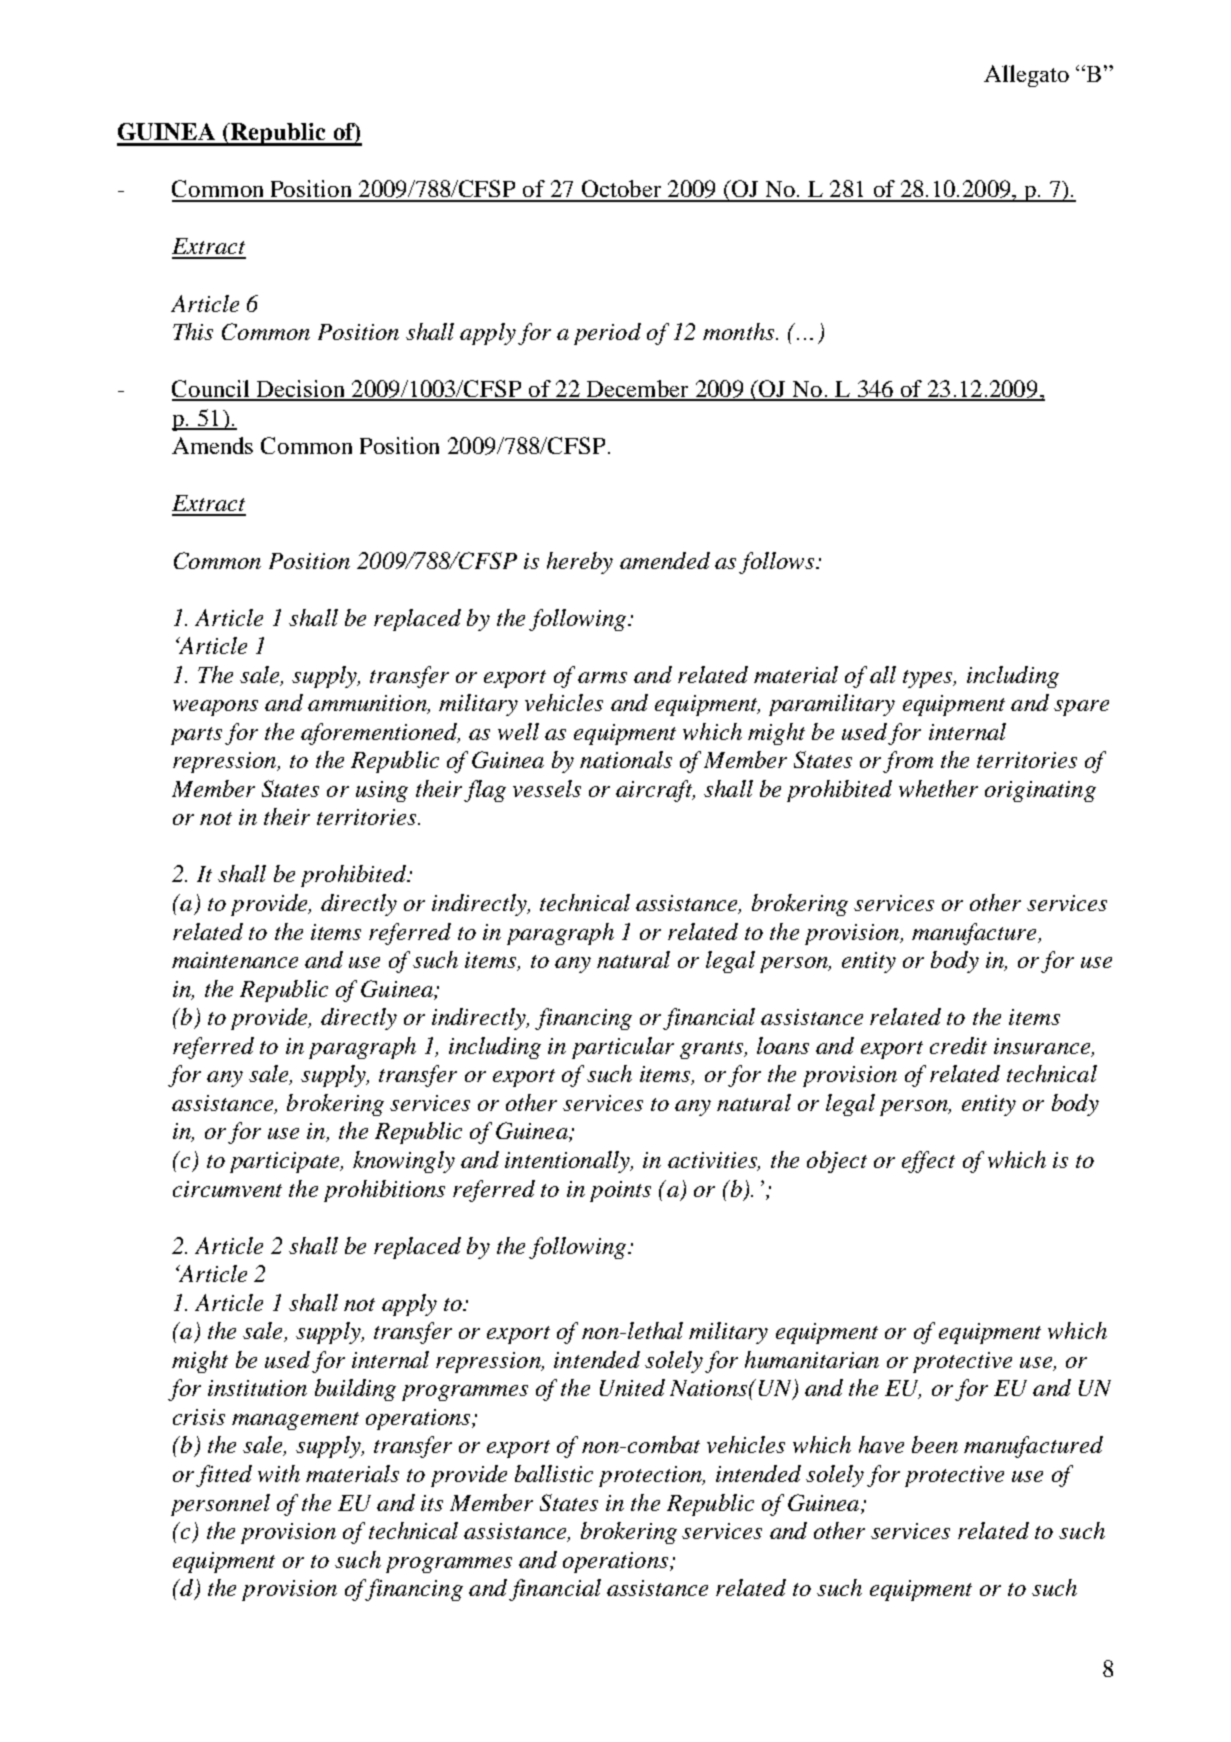 The height and width of the page is (1742, 1231). What do you see at coordinates (620, 1191) in the page?
I see `points` at bounding box center [620, 1191].
